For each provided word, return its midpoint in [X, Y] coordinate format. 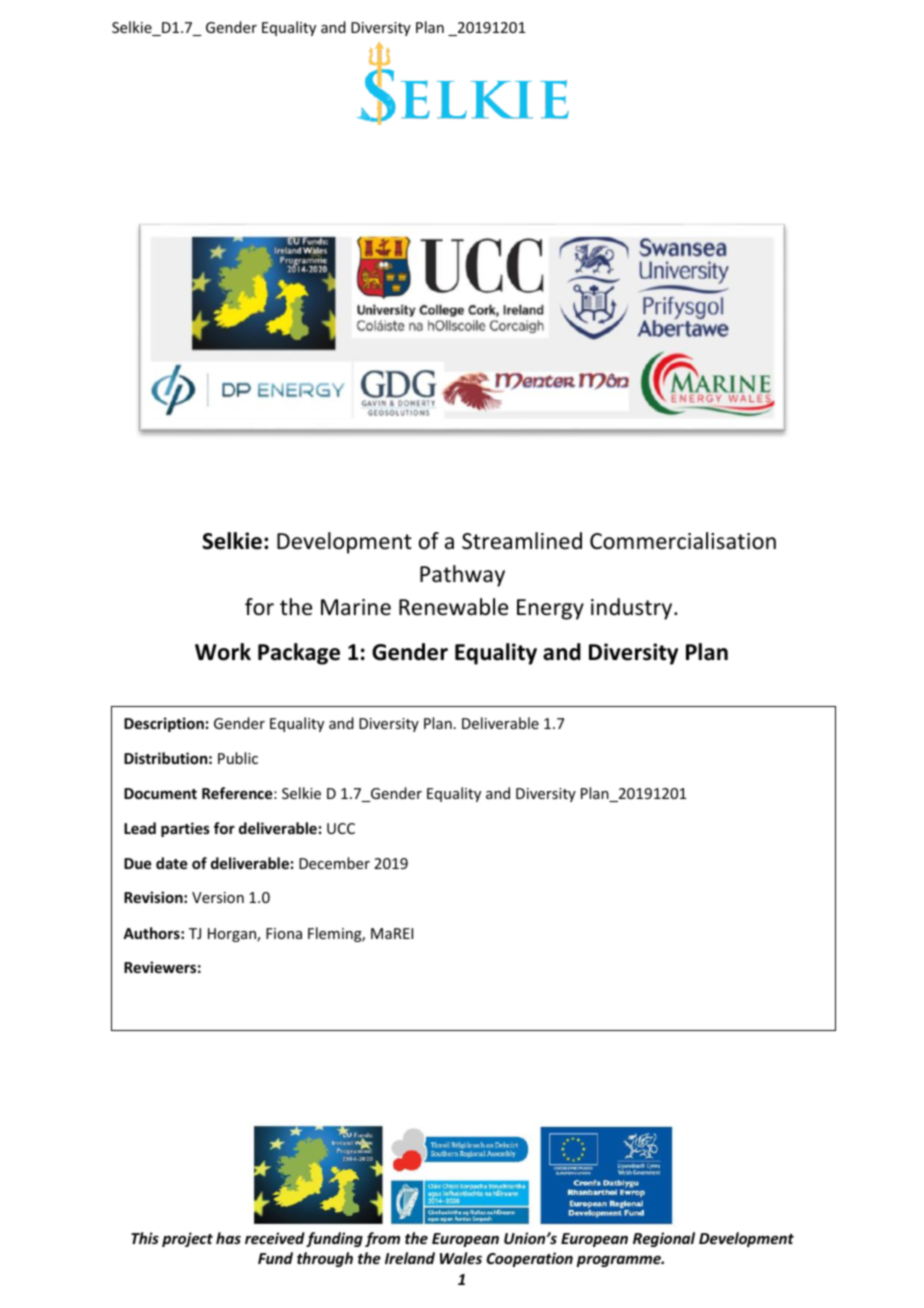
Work [223, 652]
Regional [664, 1239]
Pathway [462, 576]
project [187, 1239]
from [382, 1239]
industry [633, 609]
